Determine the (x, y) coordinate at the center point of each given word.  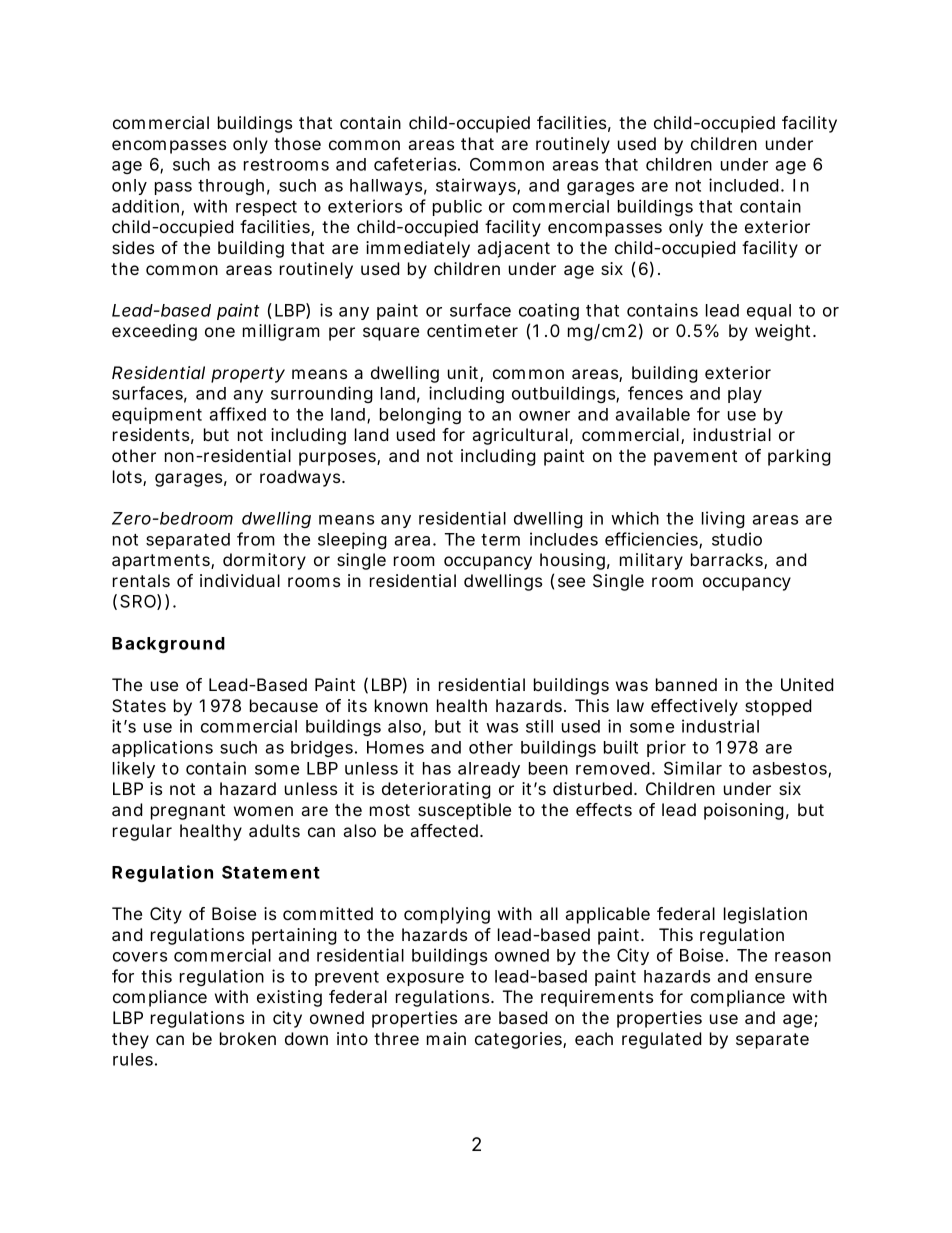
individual (240, 580)
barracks (728, 561)
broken (248, 1038)
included (744, 185)
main (446, 1038)
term (500, 540)
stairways (477, 186)
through (231, 187)
